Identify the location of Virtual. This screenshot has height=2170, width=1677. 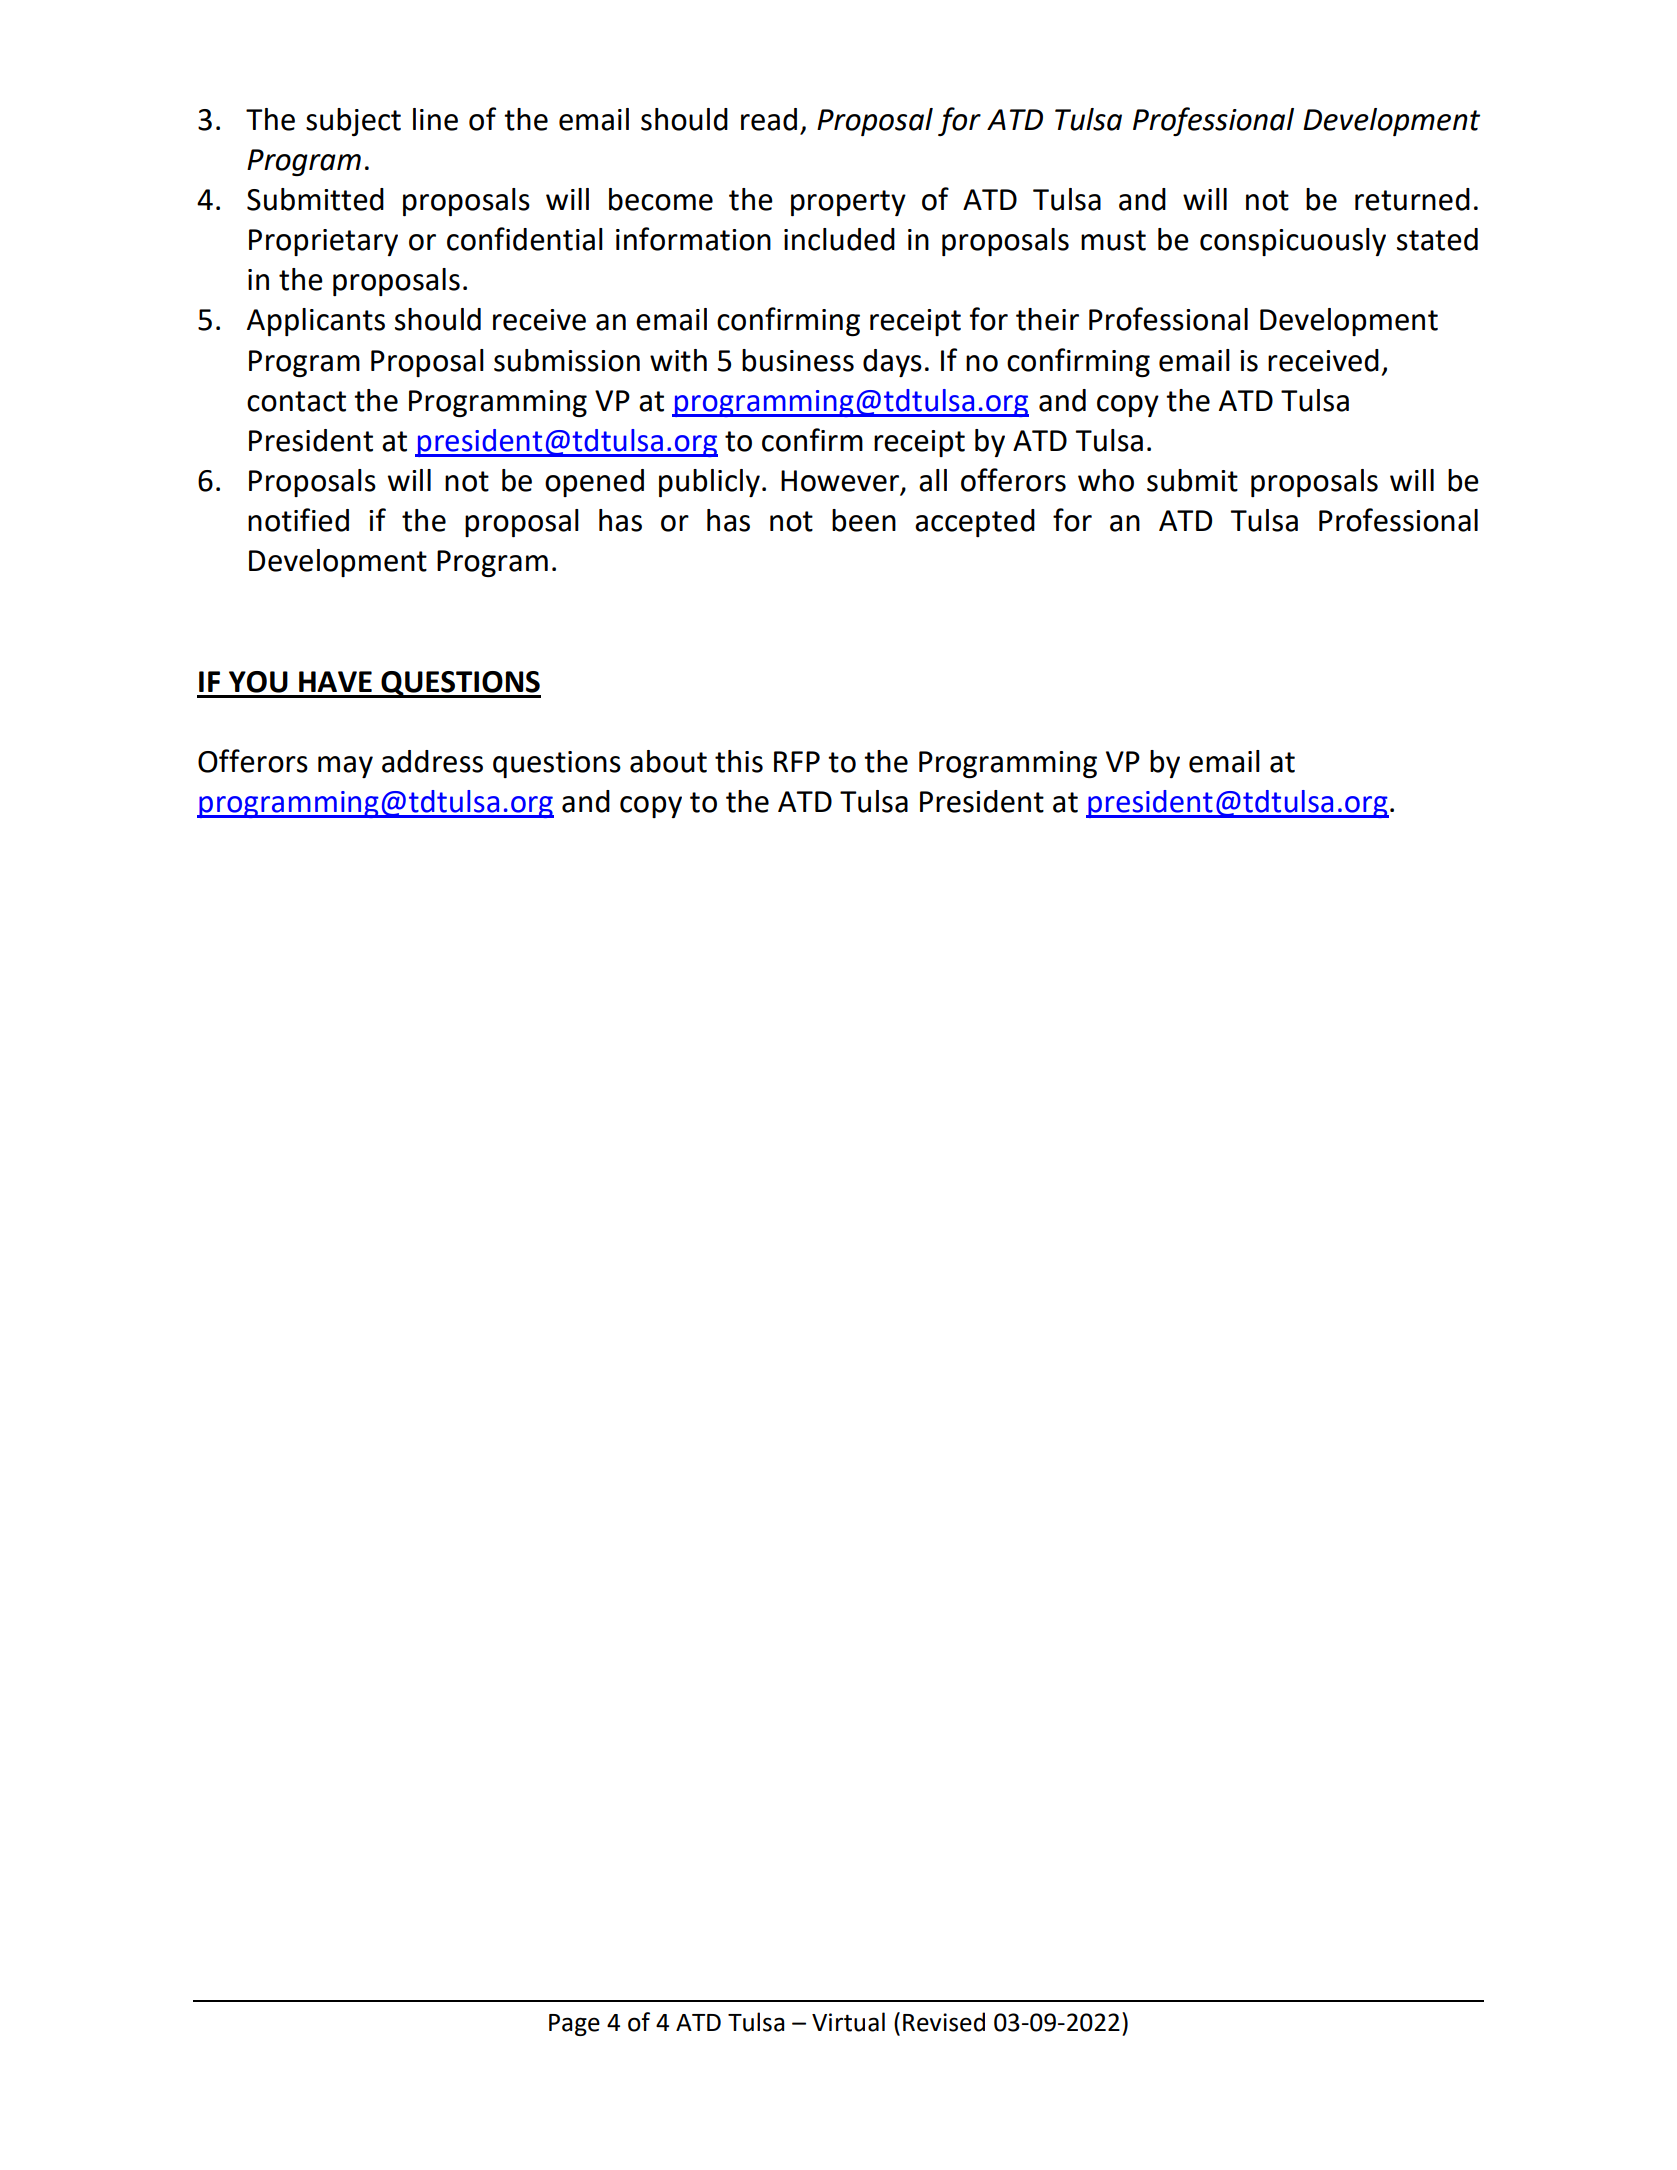
(848, 2022).
